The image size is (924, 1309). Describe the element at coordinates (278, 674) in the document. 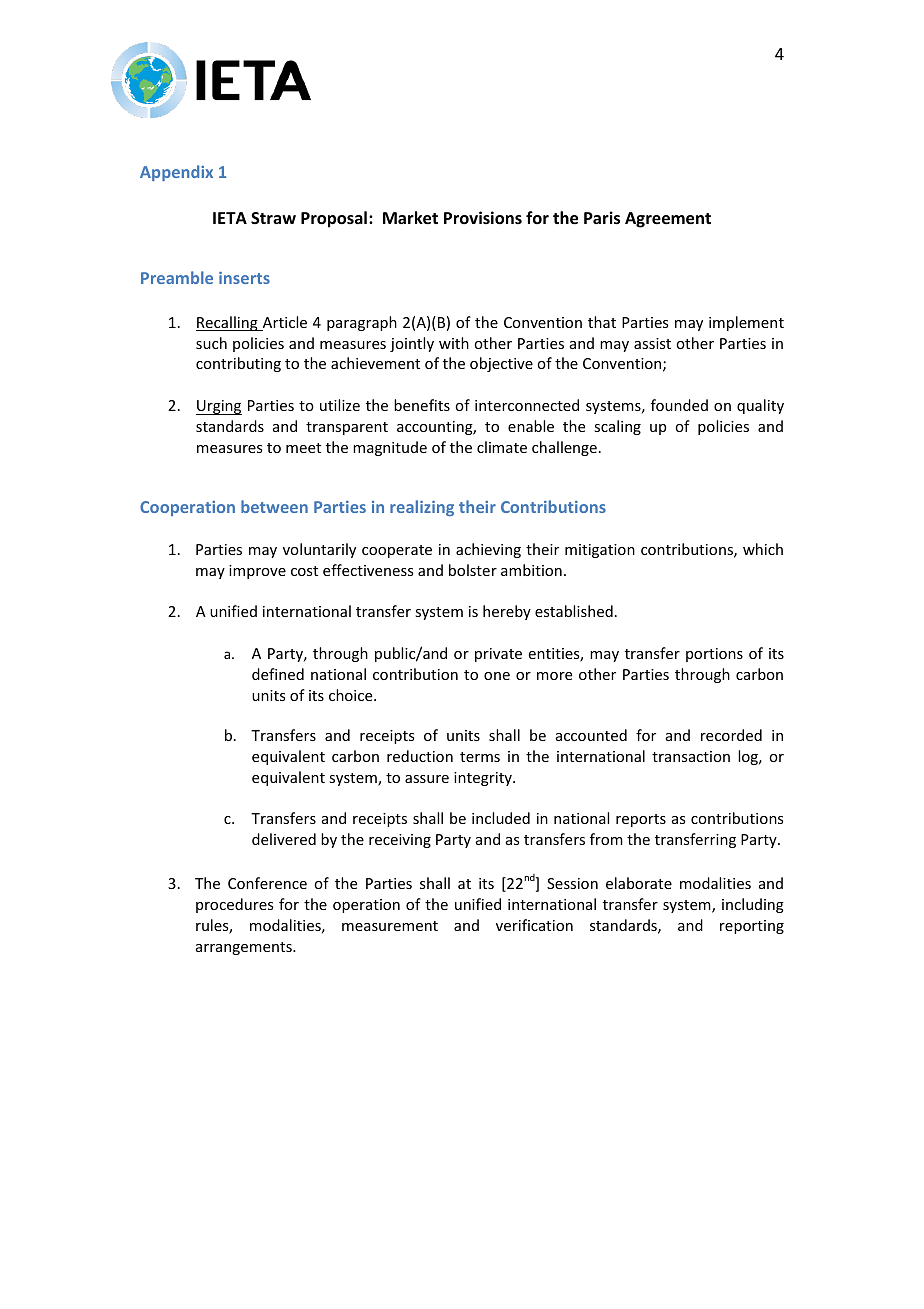

I see `defined` at that location.
